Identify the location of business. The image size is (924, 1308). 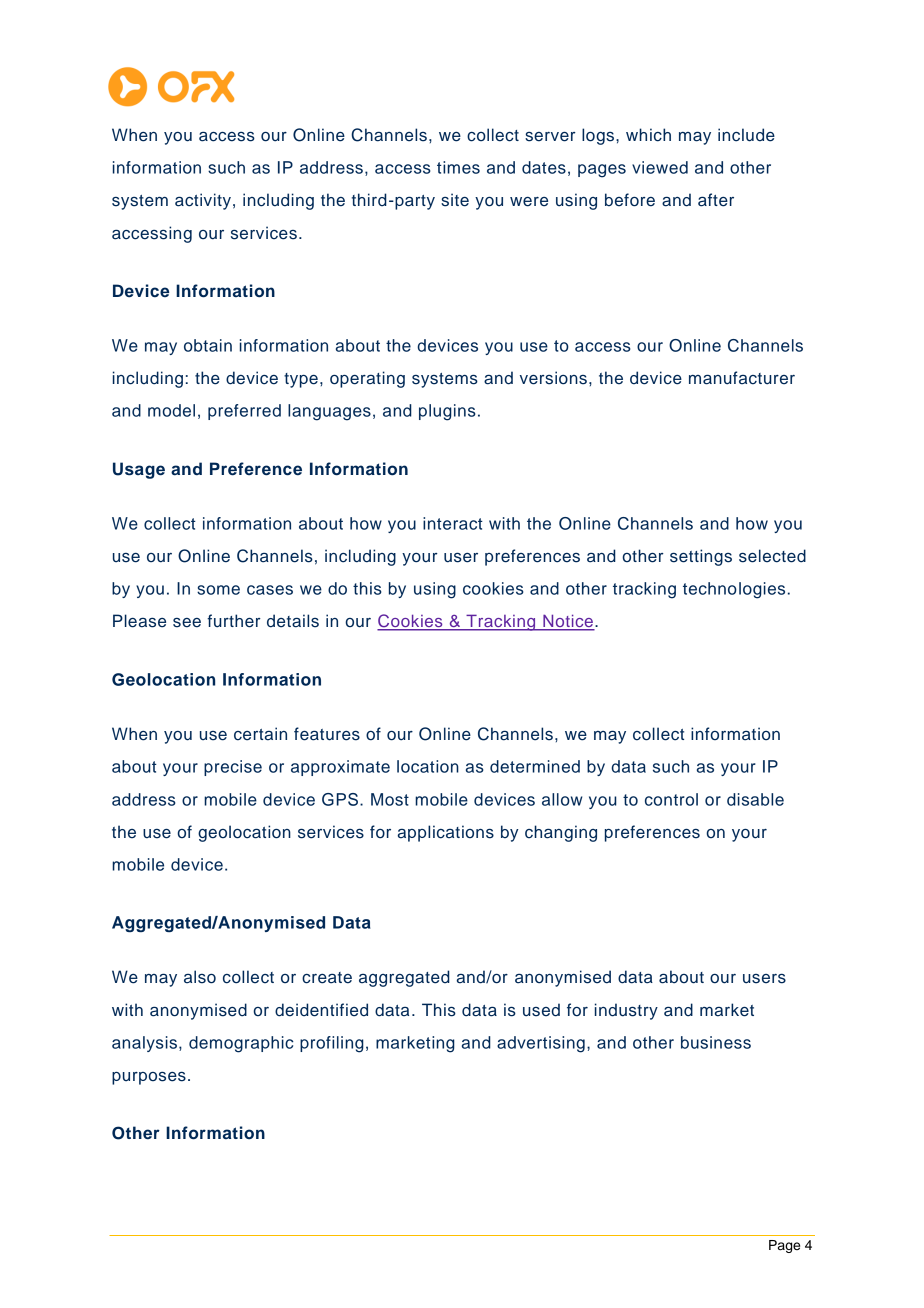
(716, 1042).
